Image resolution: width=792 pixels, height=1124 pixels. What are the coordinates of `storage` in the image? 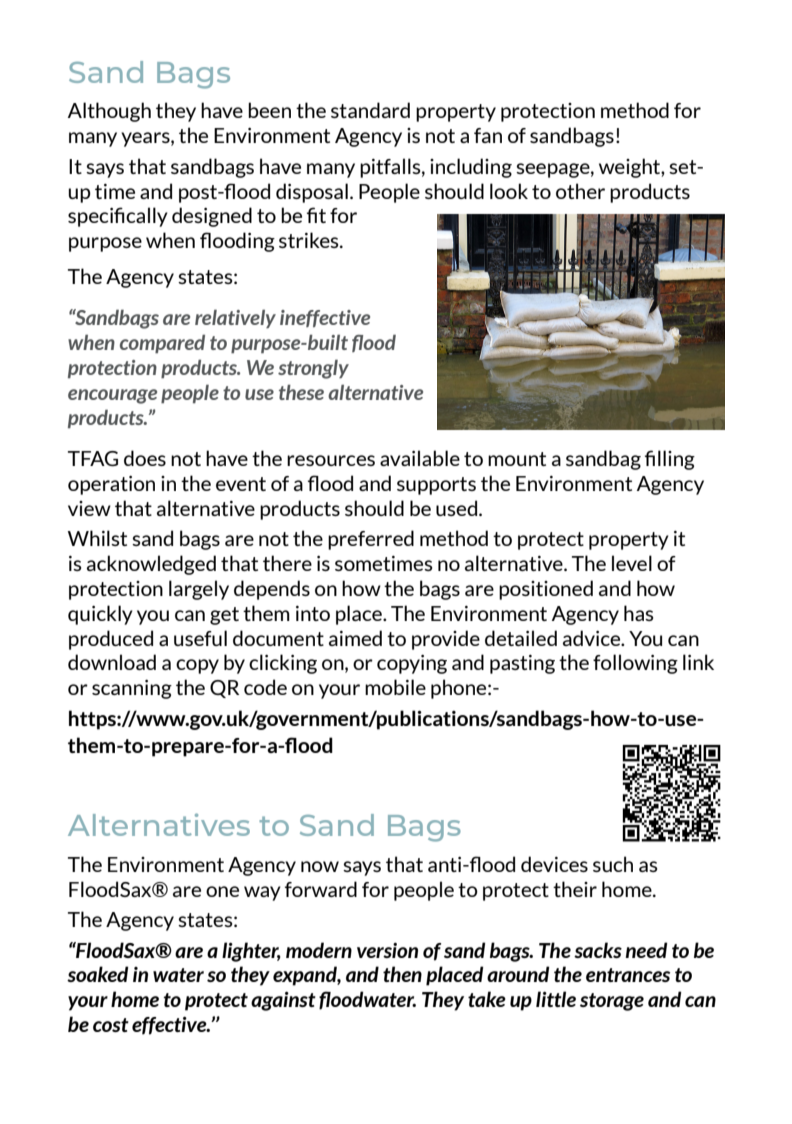 It's located at (612, 1002).
